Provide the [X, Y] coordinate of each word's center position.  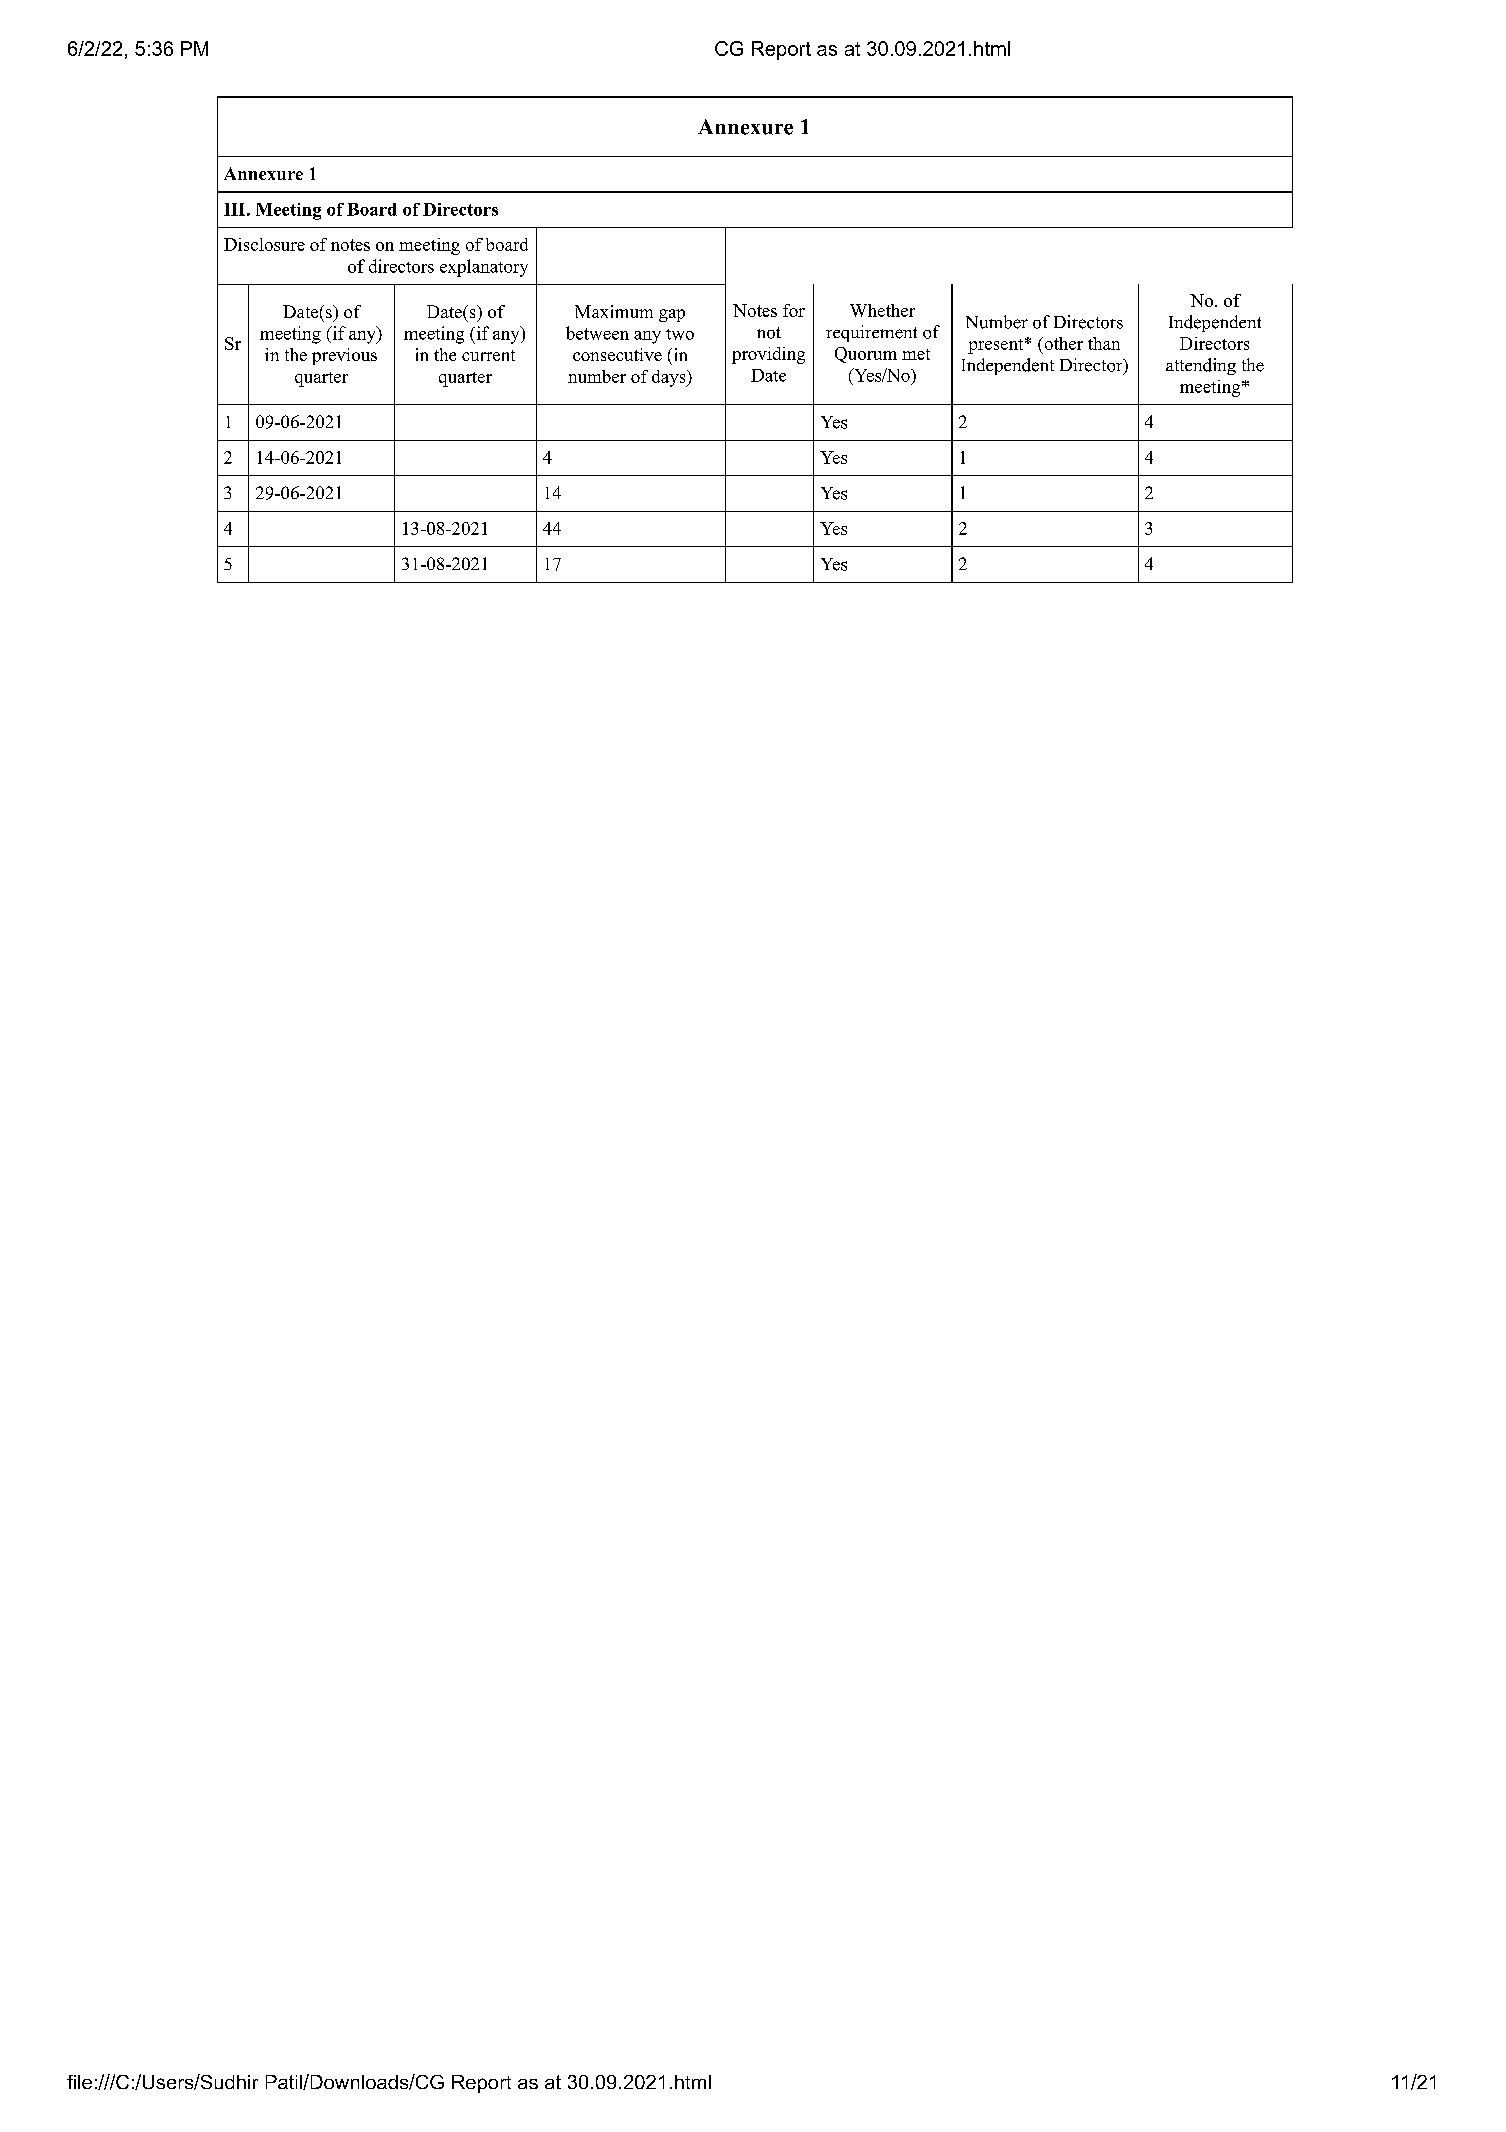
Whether [882, 310]
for [794, 310]
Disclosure [264, 244]
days [670, 378]
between [597, 333]
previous [344, 356]
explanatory [484, 268]
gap [672, 315]
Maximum [614, 311]
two [680, 334]
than [1104, 343]
